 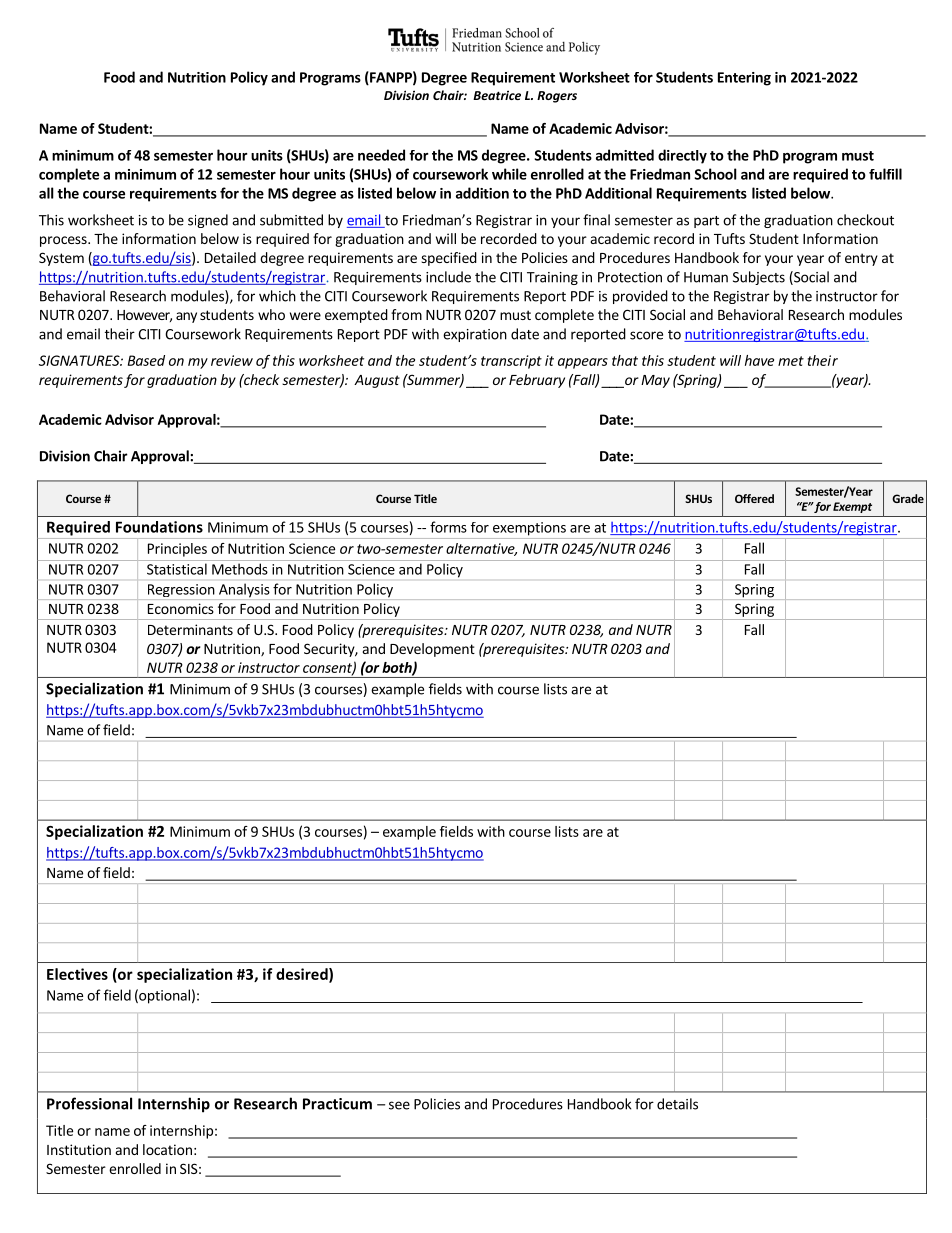 What do you see at coordinates (744, 79) in the screenshot?
I see `Entering` at bounding box center [744, 79].
